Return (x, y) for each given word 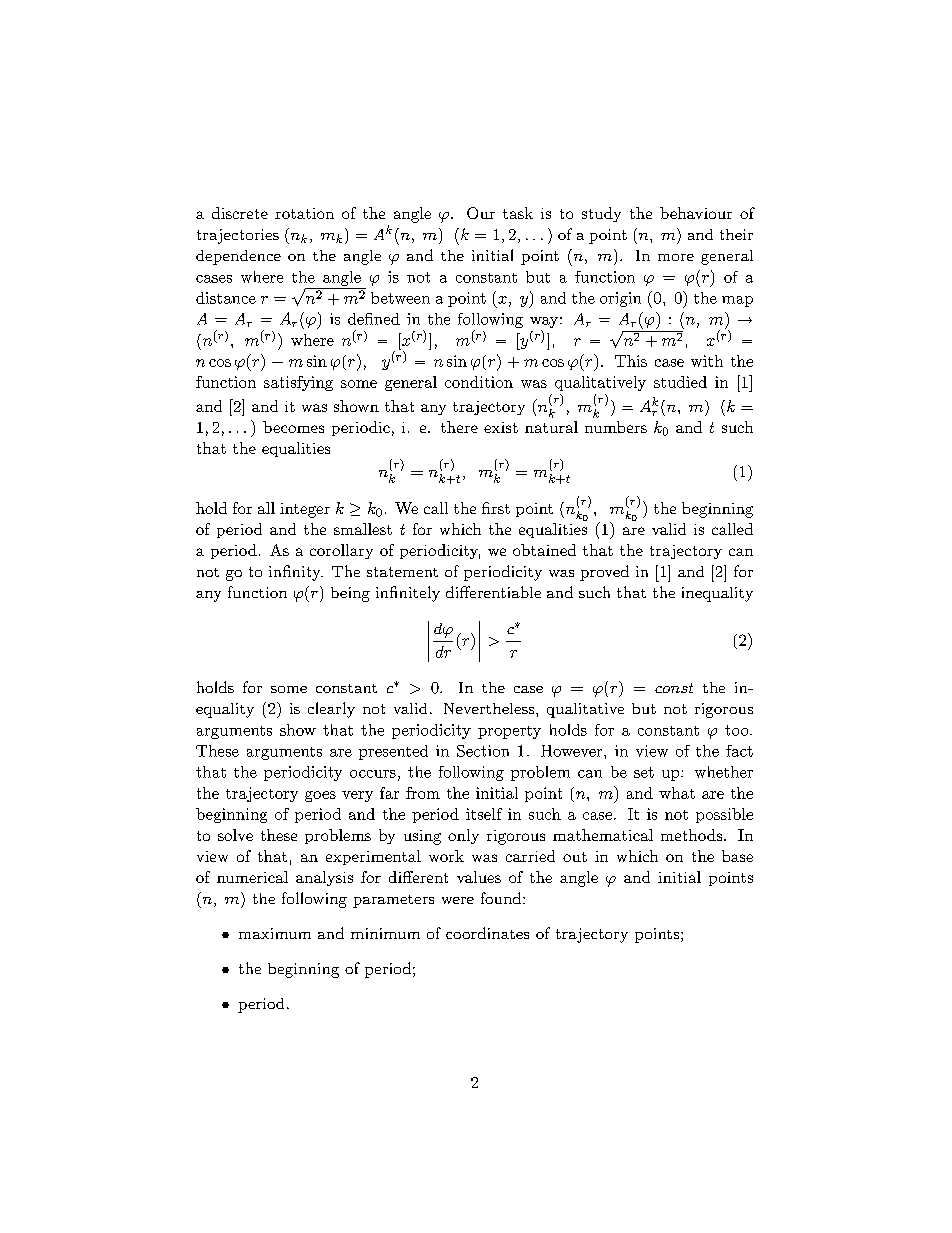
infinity (296, 573)
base (737, 856)
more (676, 257)
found (502, 898)
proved (604, 573)
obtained (544, 550)
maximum (275, 933)
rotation (304, 213)
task (518, 213)
